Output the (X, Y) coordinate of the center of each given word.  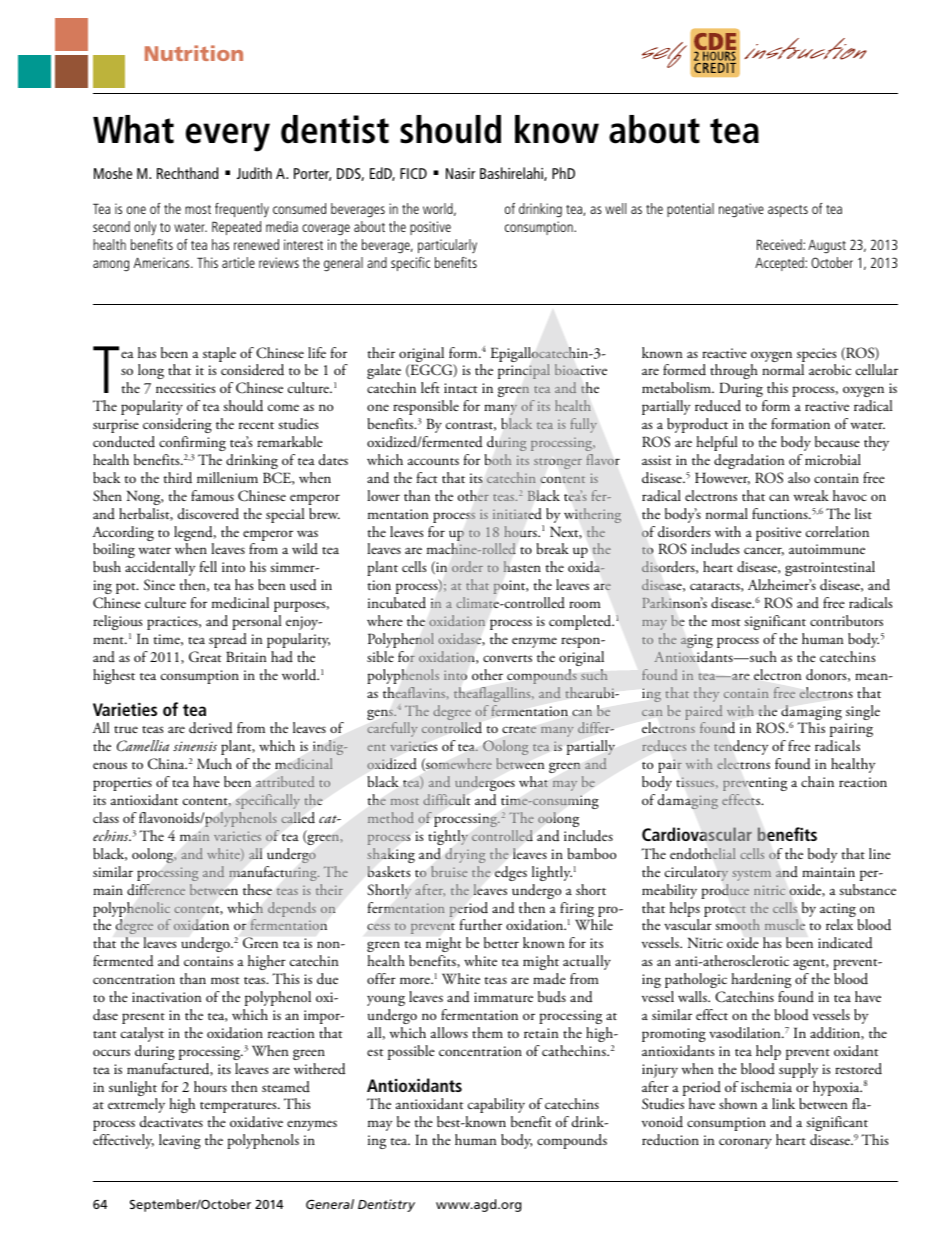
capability (496, 1105)
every (228, 137)
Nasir (460, 173)
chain (817, 781)
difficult (446, 799)
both (498, 459)
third (178, 478)
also (799, 477)
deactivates (171, 1121)
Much (214, 763)
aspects (788, 211)
